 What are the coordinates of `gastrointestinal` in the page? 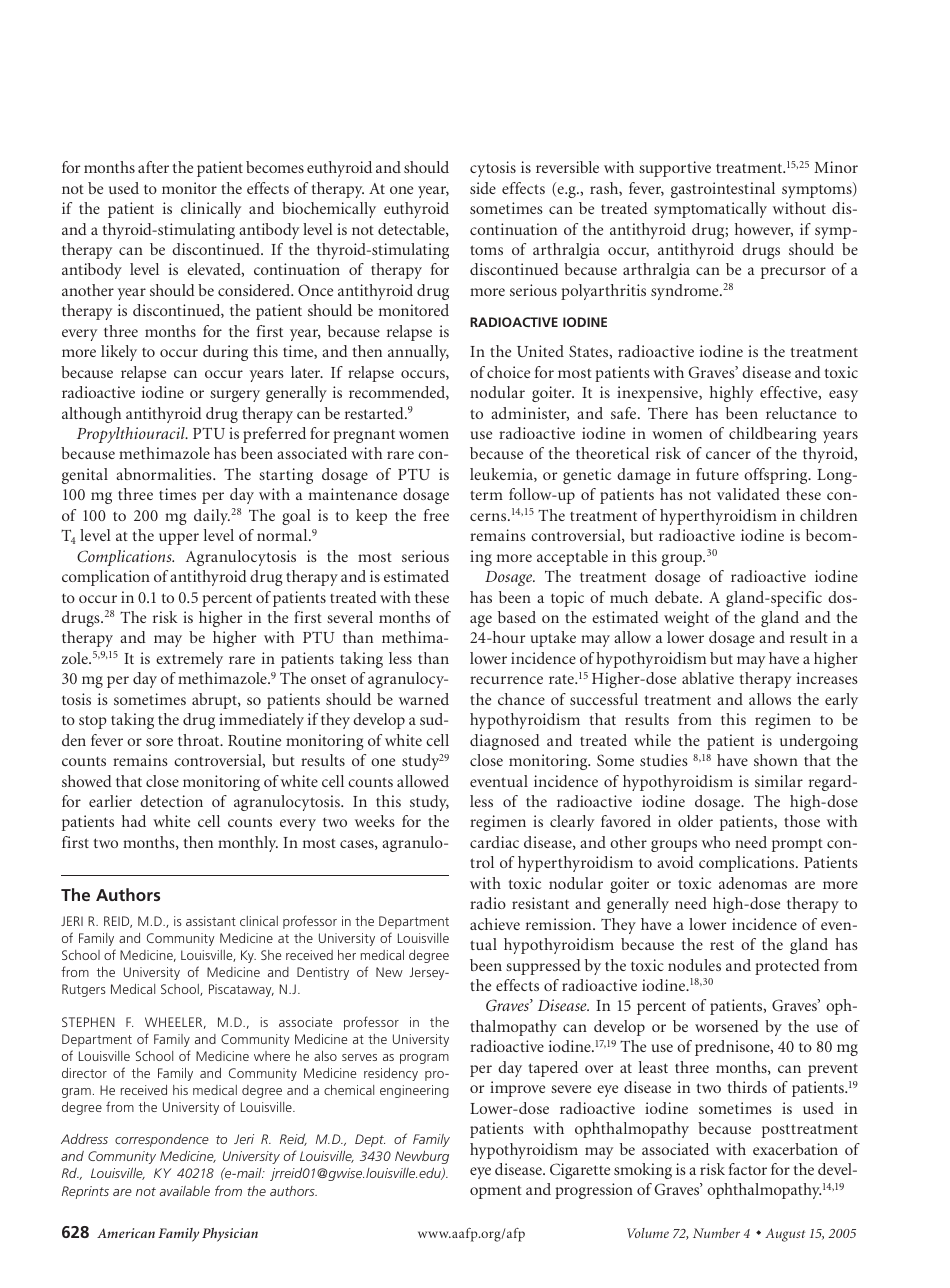 It's located at (723, 190).
